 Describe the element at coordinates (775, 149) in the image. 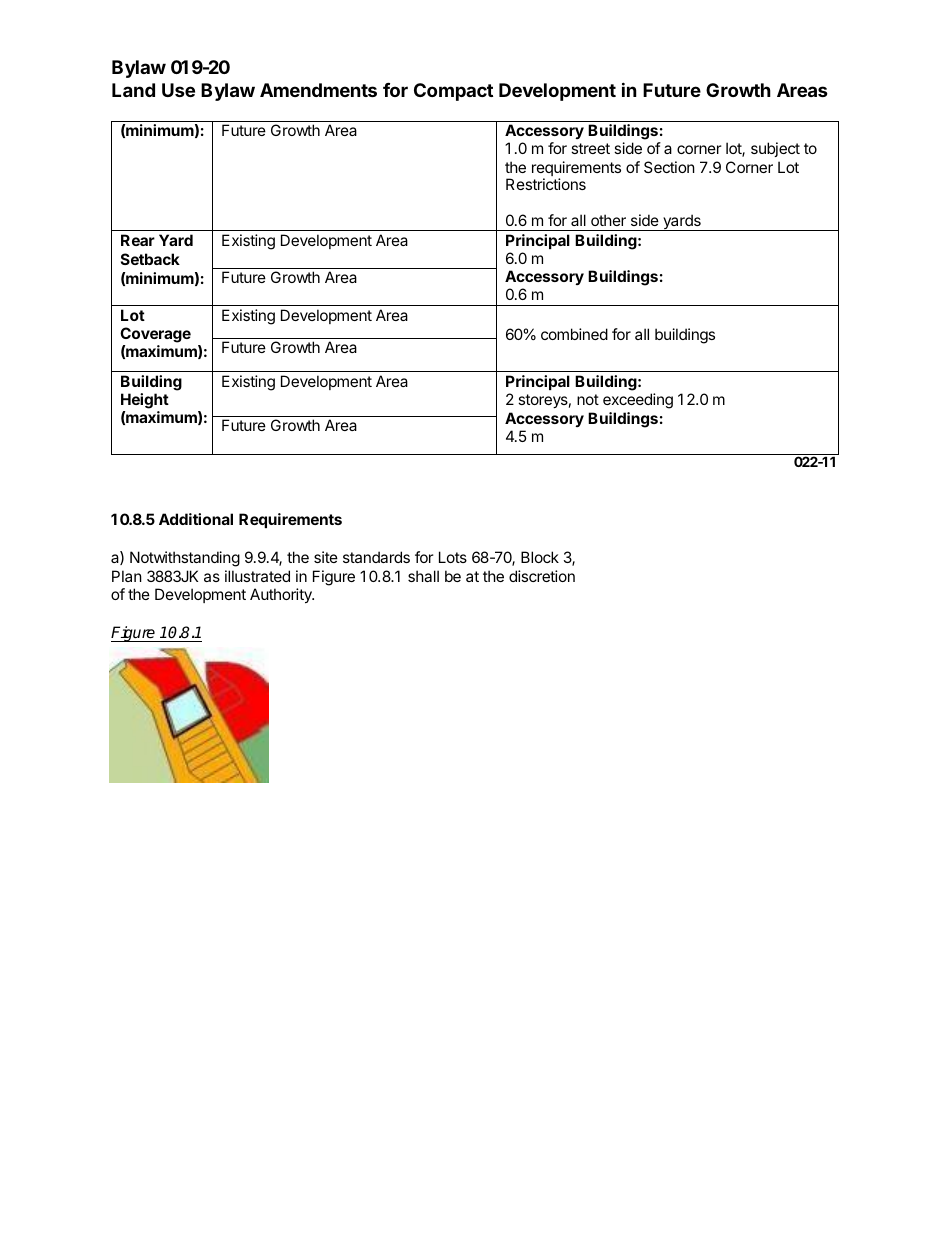

I see `subject` at that location.
